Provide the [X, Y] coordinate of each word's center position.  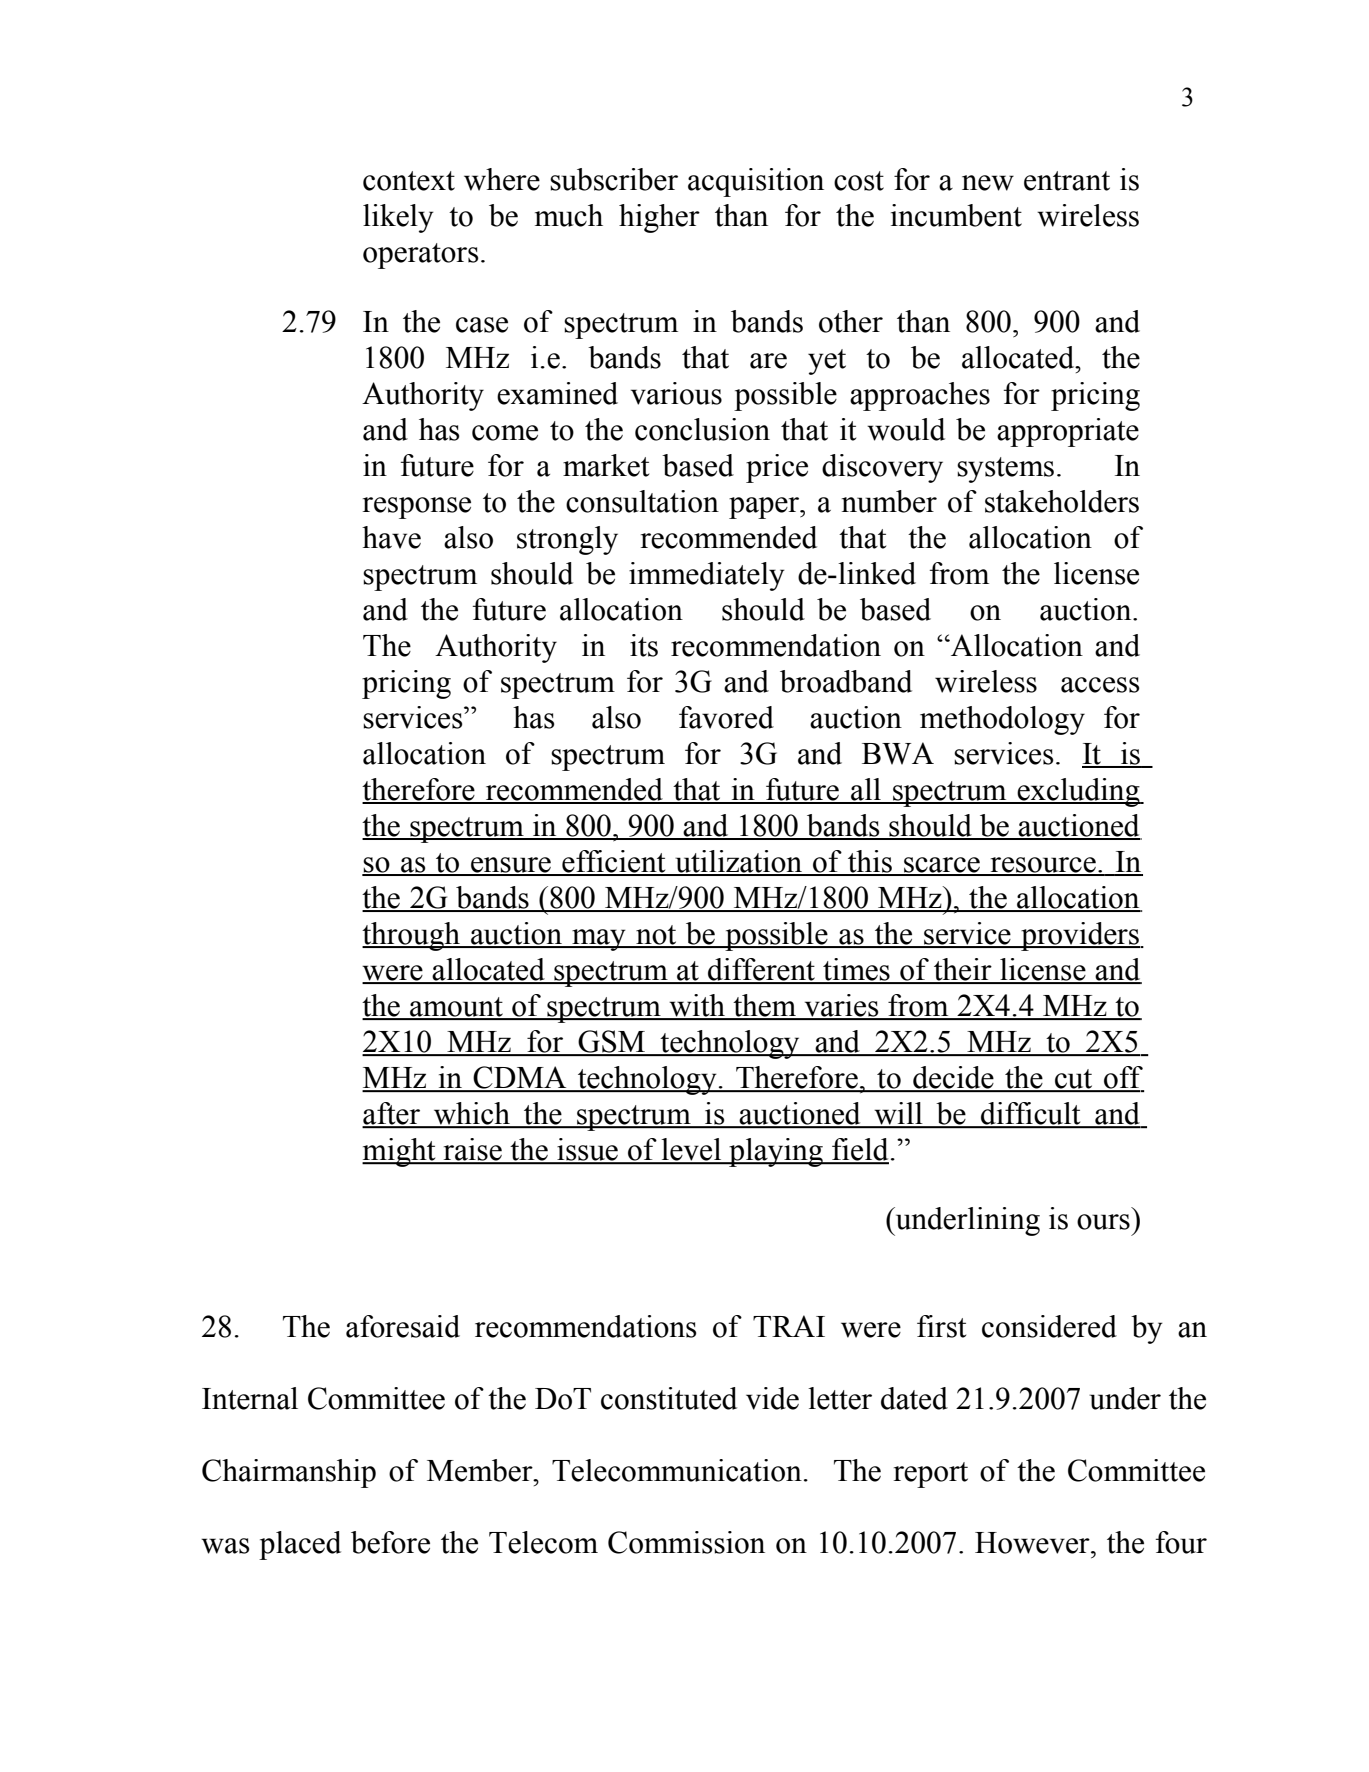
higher [659, 218]
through [412, 936]
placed [300, 1545]
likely [398, 218]
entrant [1067, 181]
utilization [739, 862]
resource [1043, 866]
